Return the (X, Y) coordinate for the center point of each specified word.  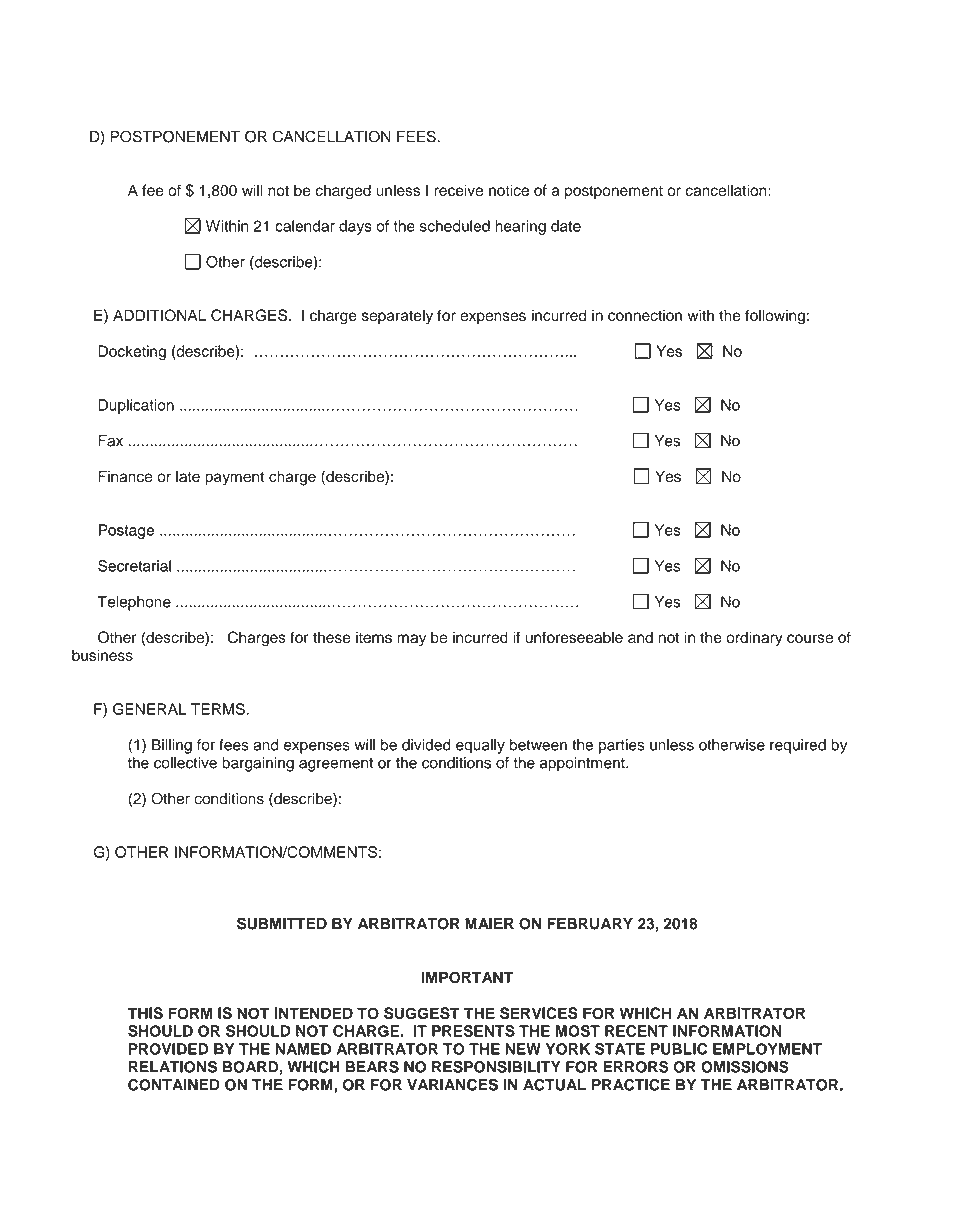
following (775, 317)
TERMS (219, 709)
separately (397, 316)
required (798, 746)
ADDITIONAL (159, 315)
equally (480, 746)
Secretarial (134, 566)
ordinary (754, 639)
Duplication (136, 406)
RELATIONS (173, 1067)
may (411, 640)
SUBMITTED (282, 923)
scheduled (455, 226)
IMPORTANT (467, 977)
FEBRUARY (590, 924)
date (566, 226)
